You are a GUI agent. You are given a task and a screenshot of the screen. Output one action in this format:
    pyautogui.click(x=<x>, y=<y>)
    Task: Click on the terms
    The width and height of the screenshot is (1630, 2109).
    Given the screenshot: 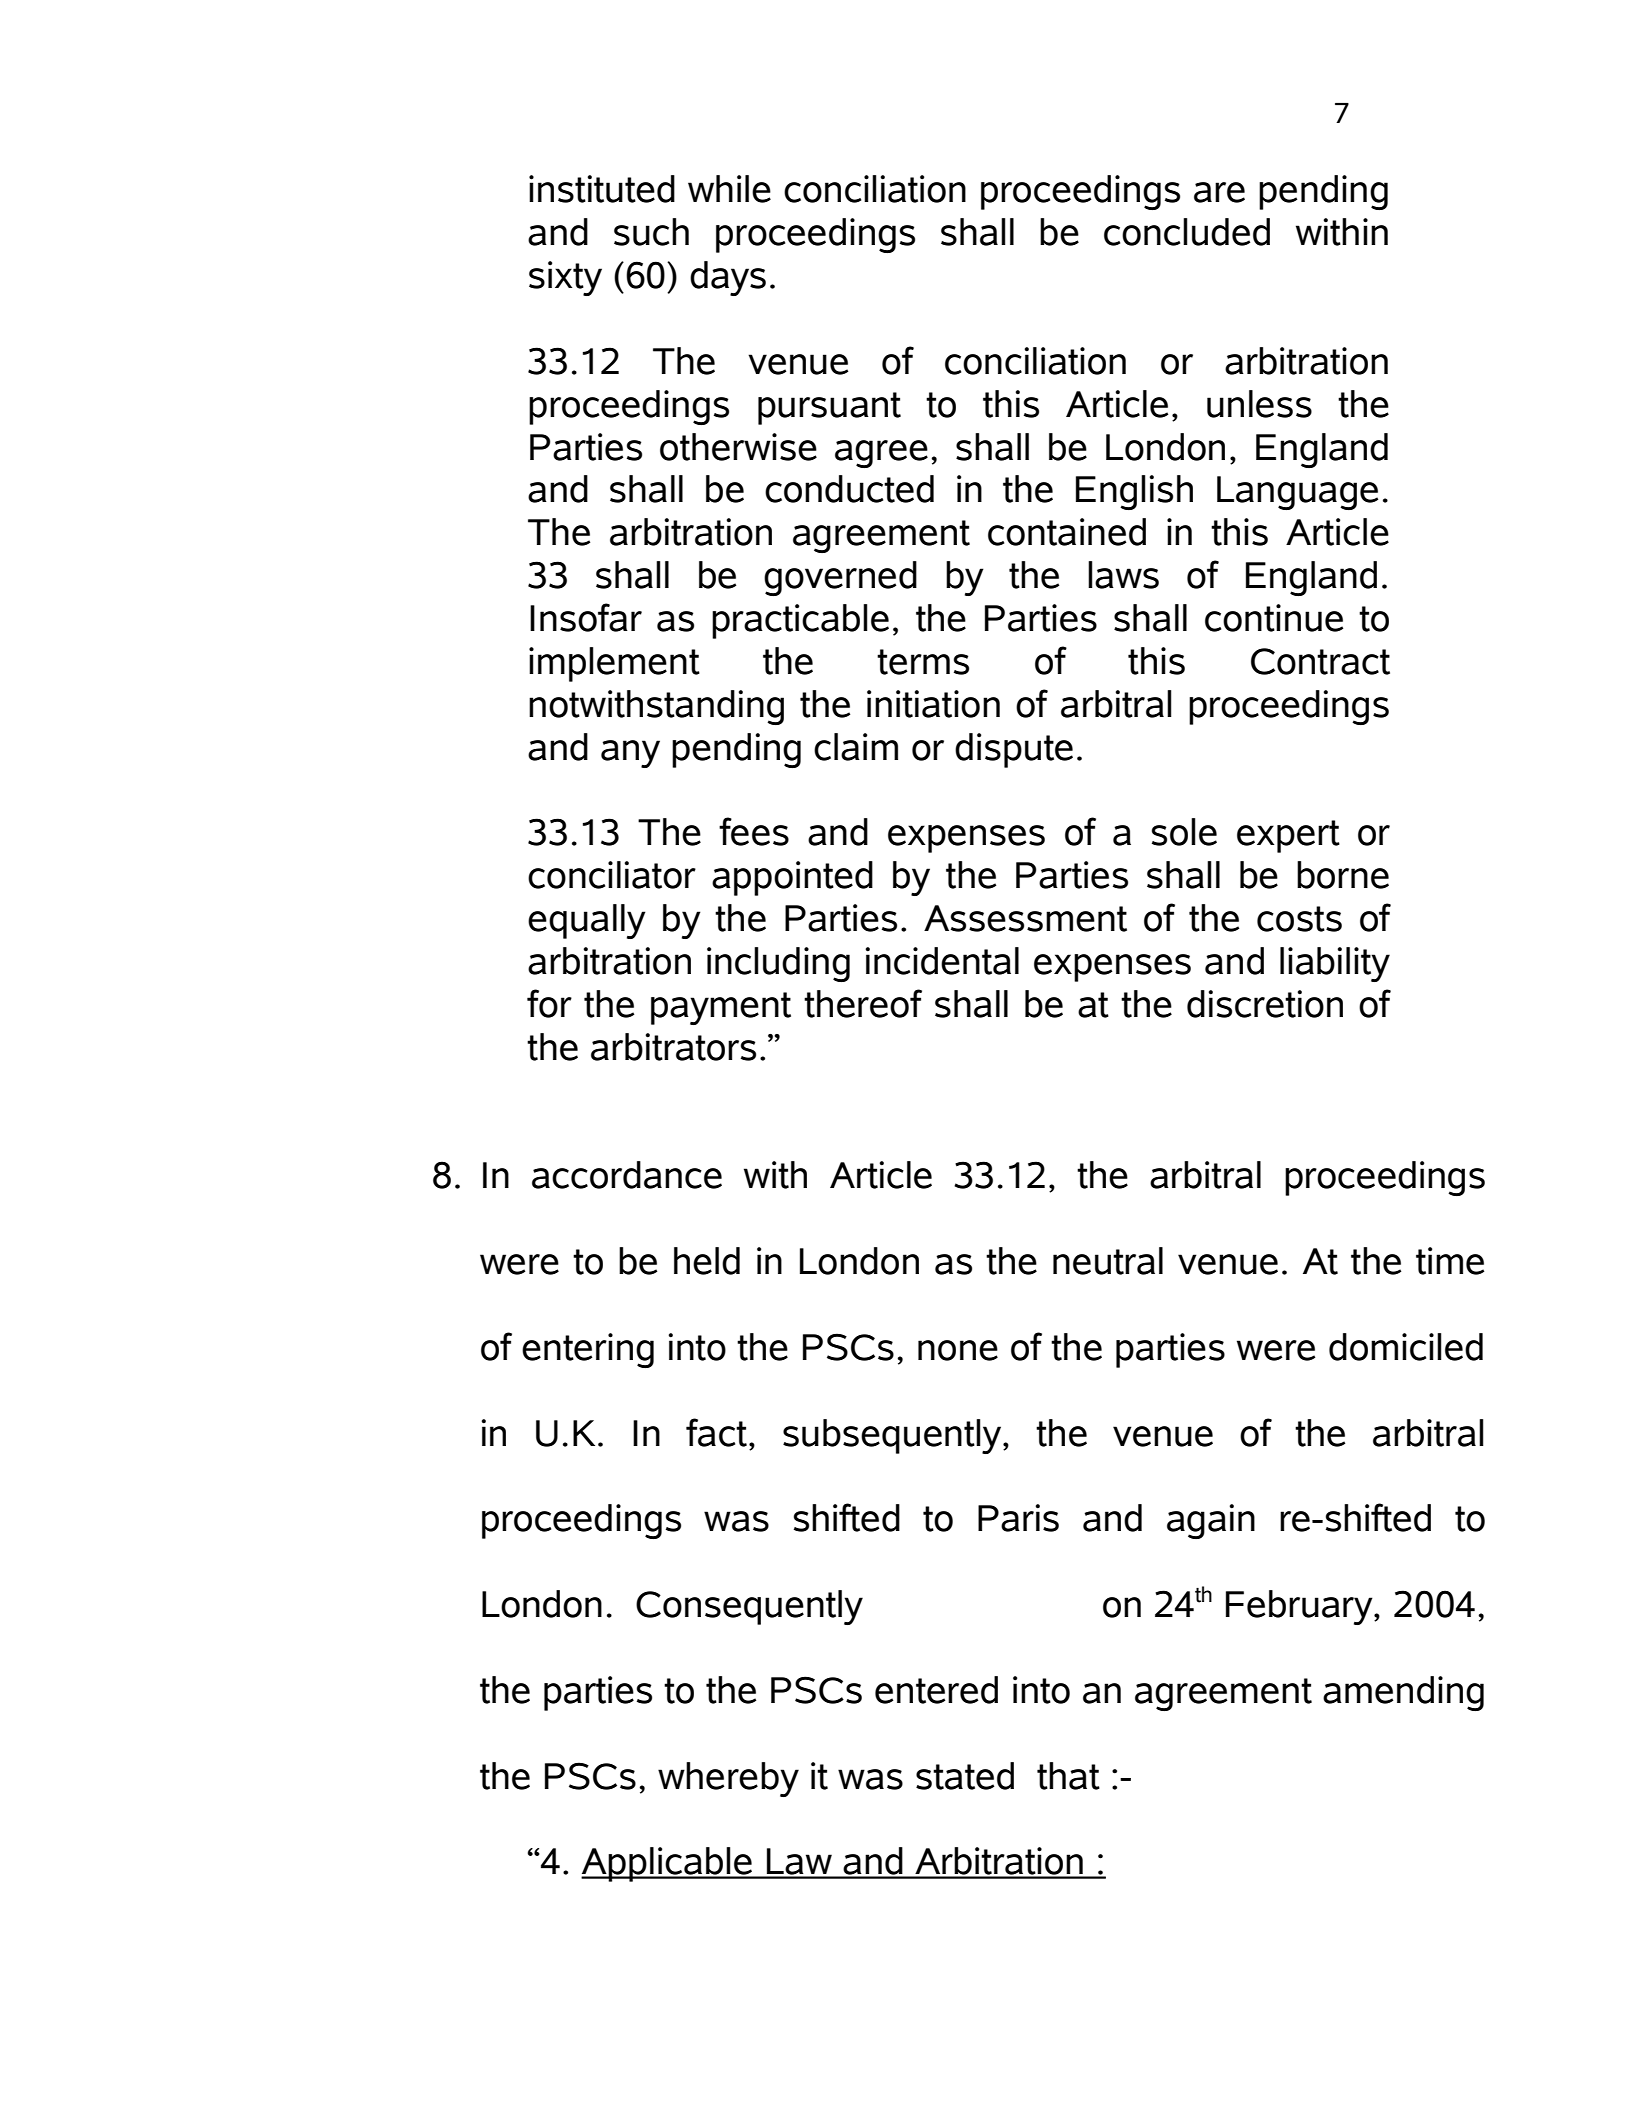 What is the action you would take?
    pyautogui.click(x=923, y=662)
